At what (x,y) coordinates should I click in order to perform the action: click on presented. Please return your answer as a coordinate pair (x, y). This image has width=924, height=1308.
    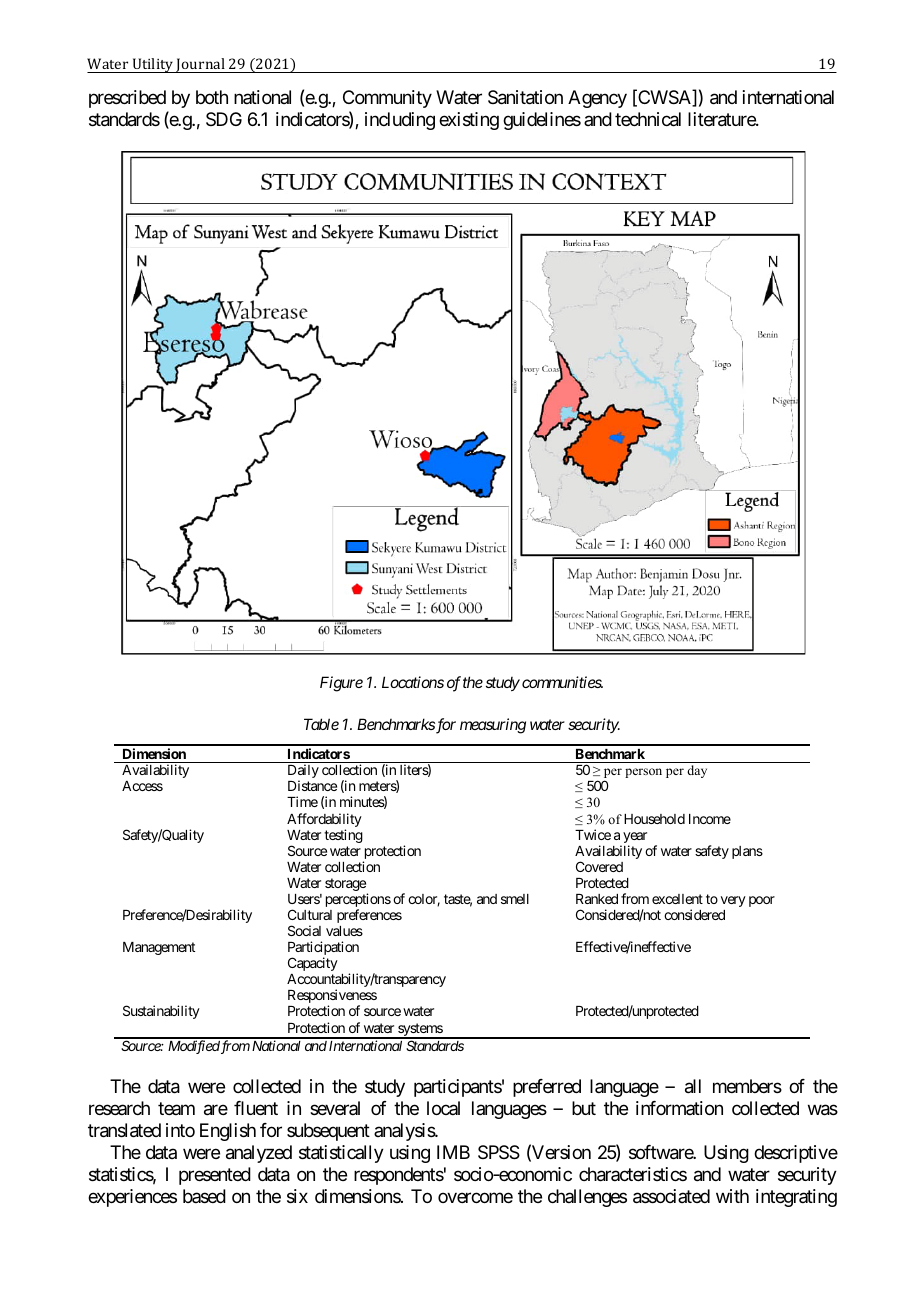
    Looking at the image, I should click on (215, 1176).
